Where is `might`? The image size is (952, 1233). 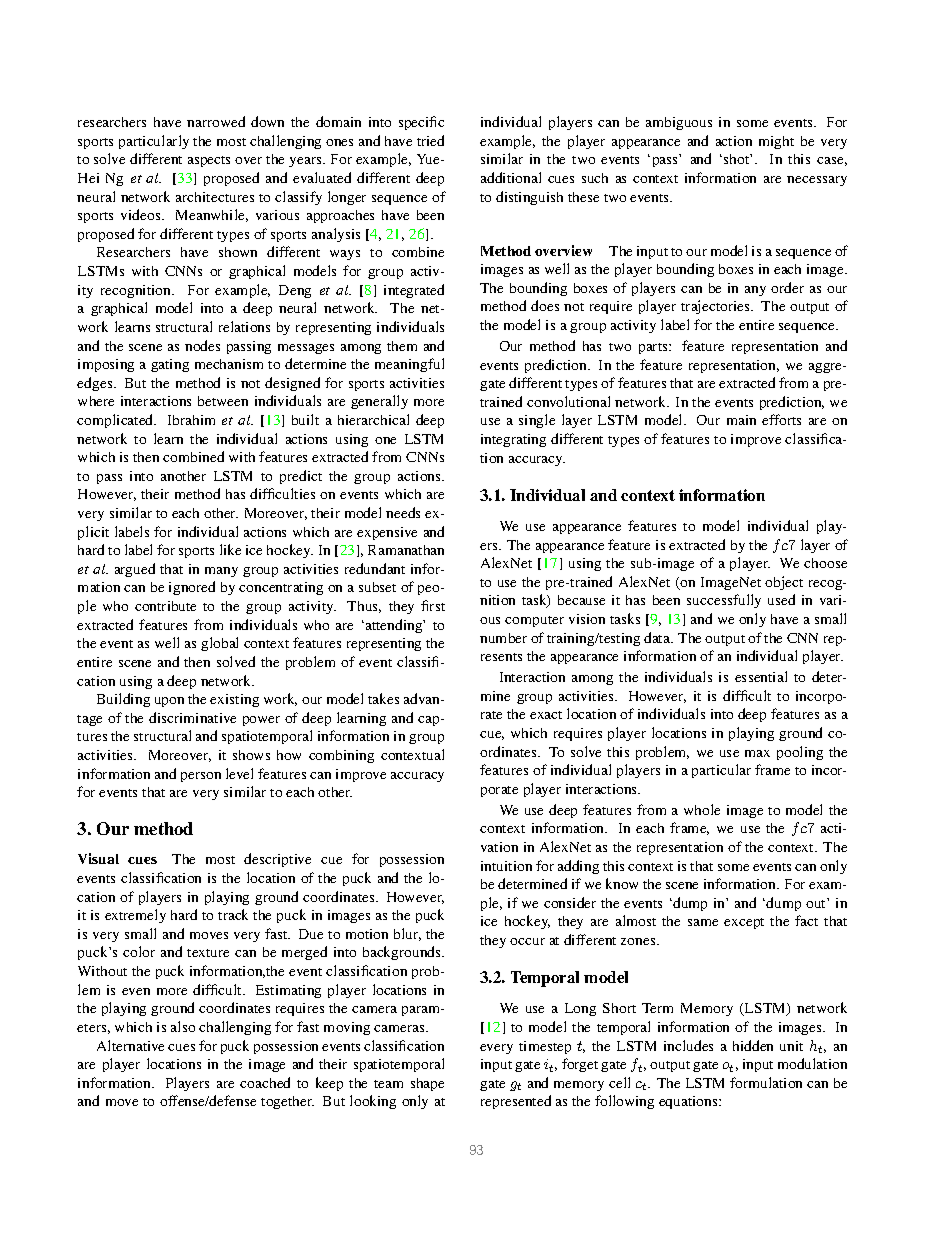
might is located at coordinates (776, 142).
